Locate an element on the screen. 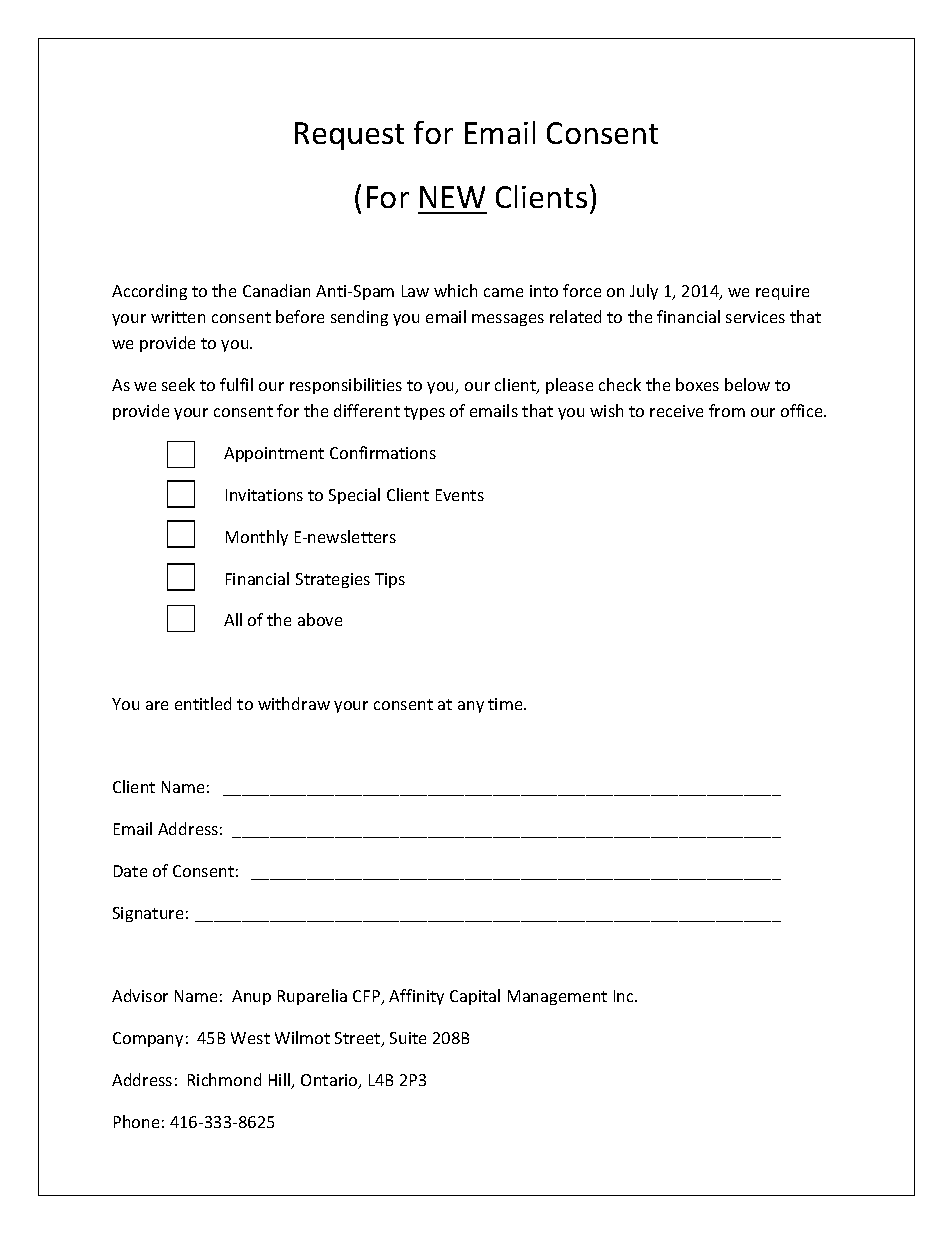 This screenshot has width=952, height=1233. Invitations is located at coordinates (264, 495).
